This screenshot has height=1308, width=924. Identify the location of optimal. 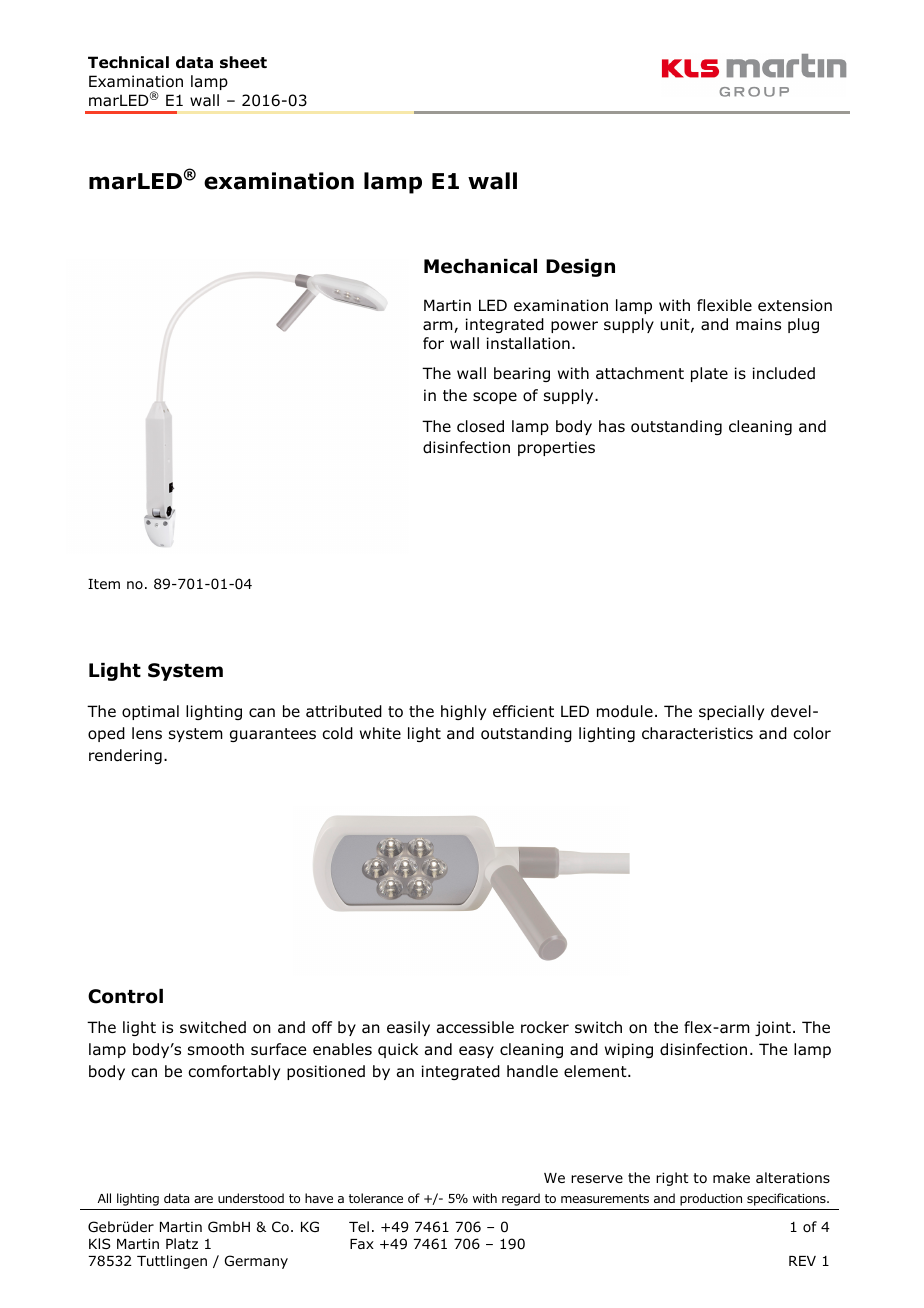
(150, 712).
